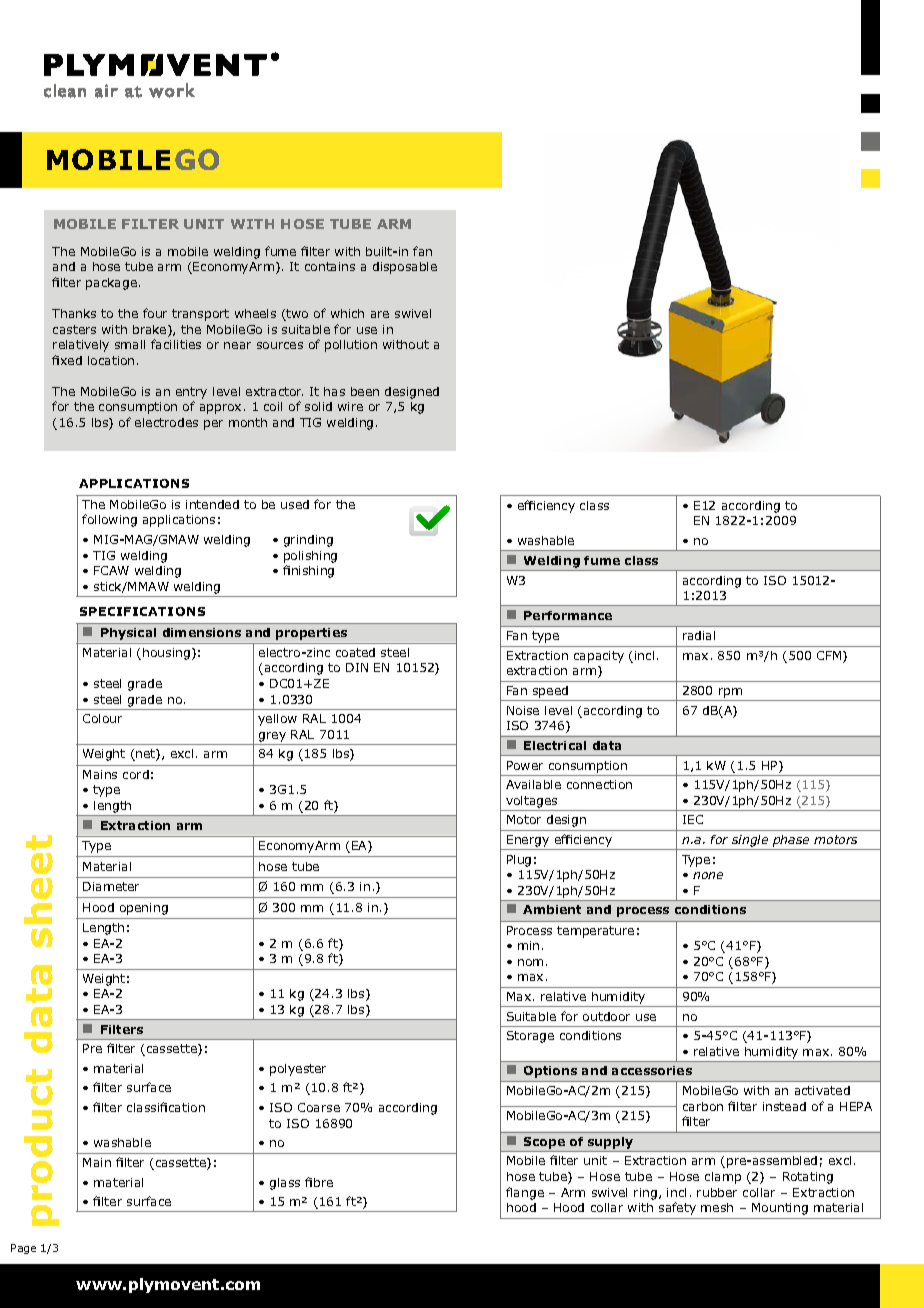 Image resolution: width=924 pixels, height=1308 pixels. I want to click on Page, so click(23, 1249).
